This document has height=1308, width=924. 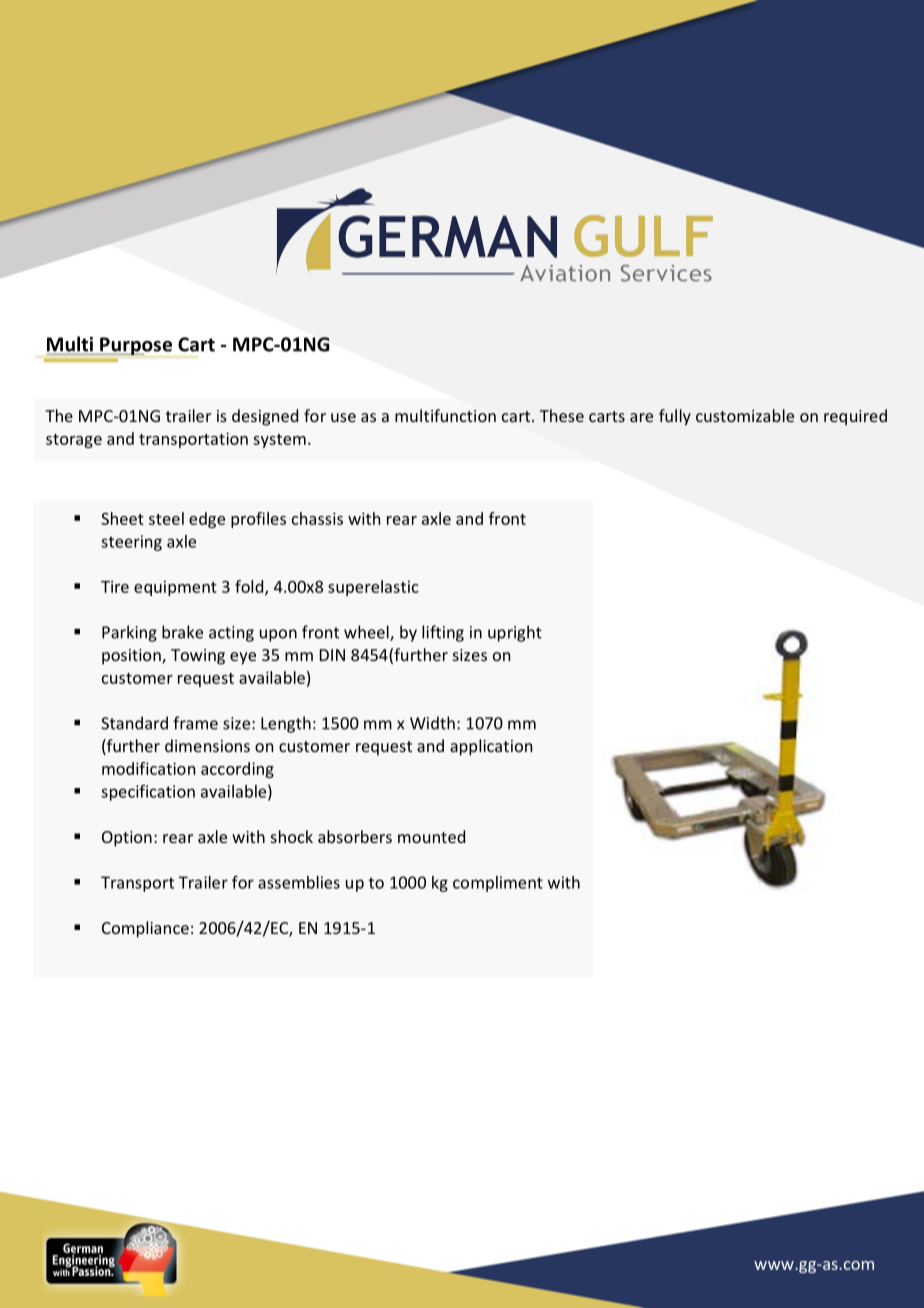 I want to click on upright, so click(x=515, y=633).
